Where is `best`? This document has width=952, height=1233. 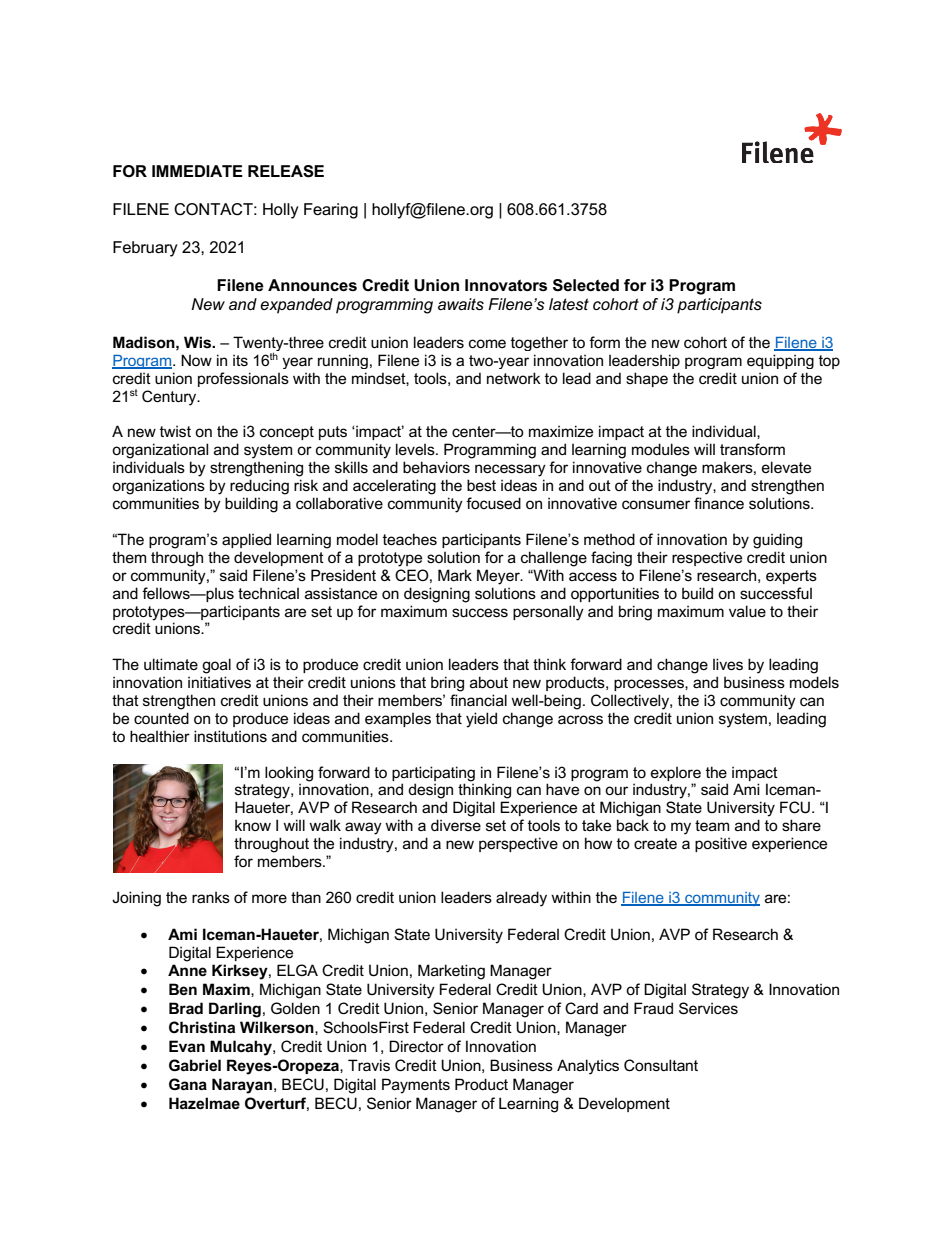
best is located at coordinates (481, 485).
